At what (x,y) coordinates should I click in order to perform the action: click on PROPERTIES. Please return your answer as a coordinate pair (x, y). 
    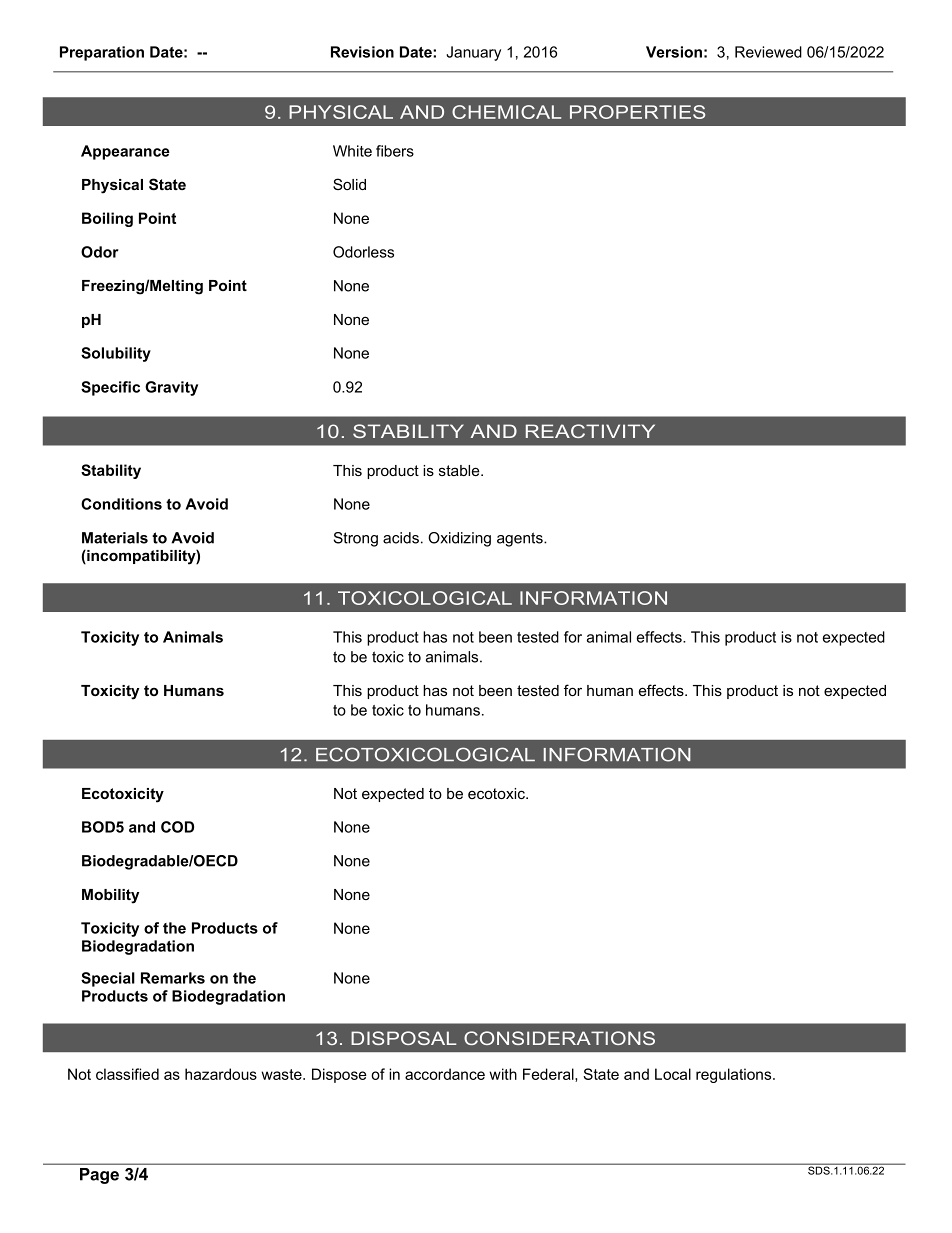
    Looking at the image, I should click on (637, 112).
